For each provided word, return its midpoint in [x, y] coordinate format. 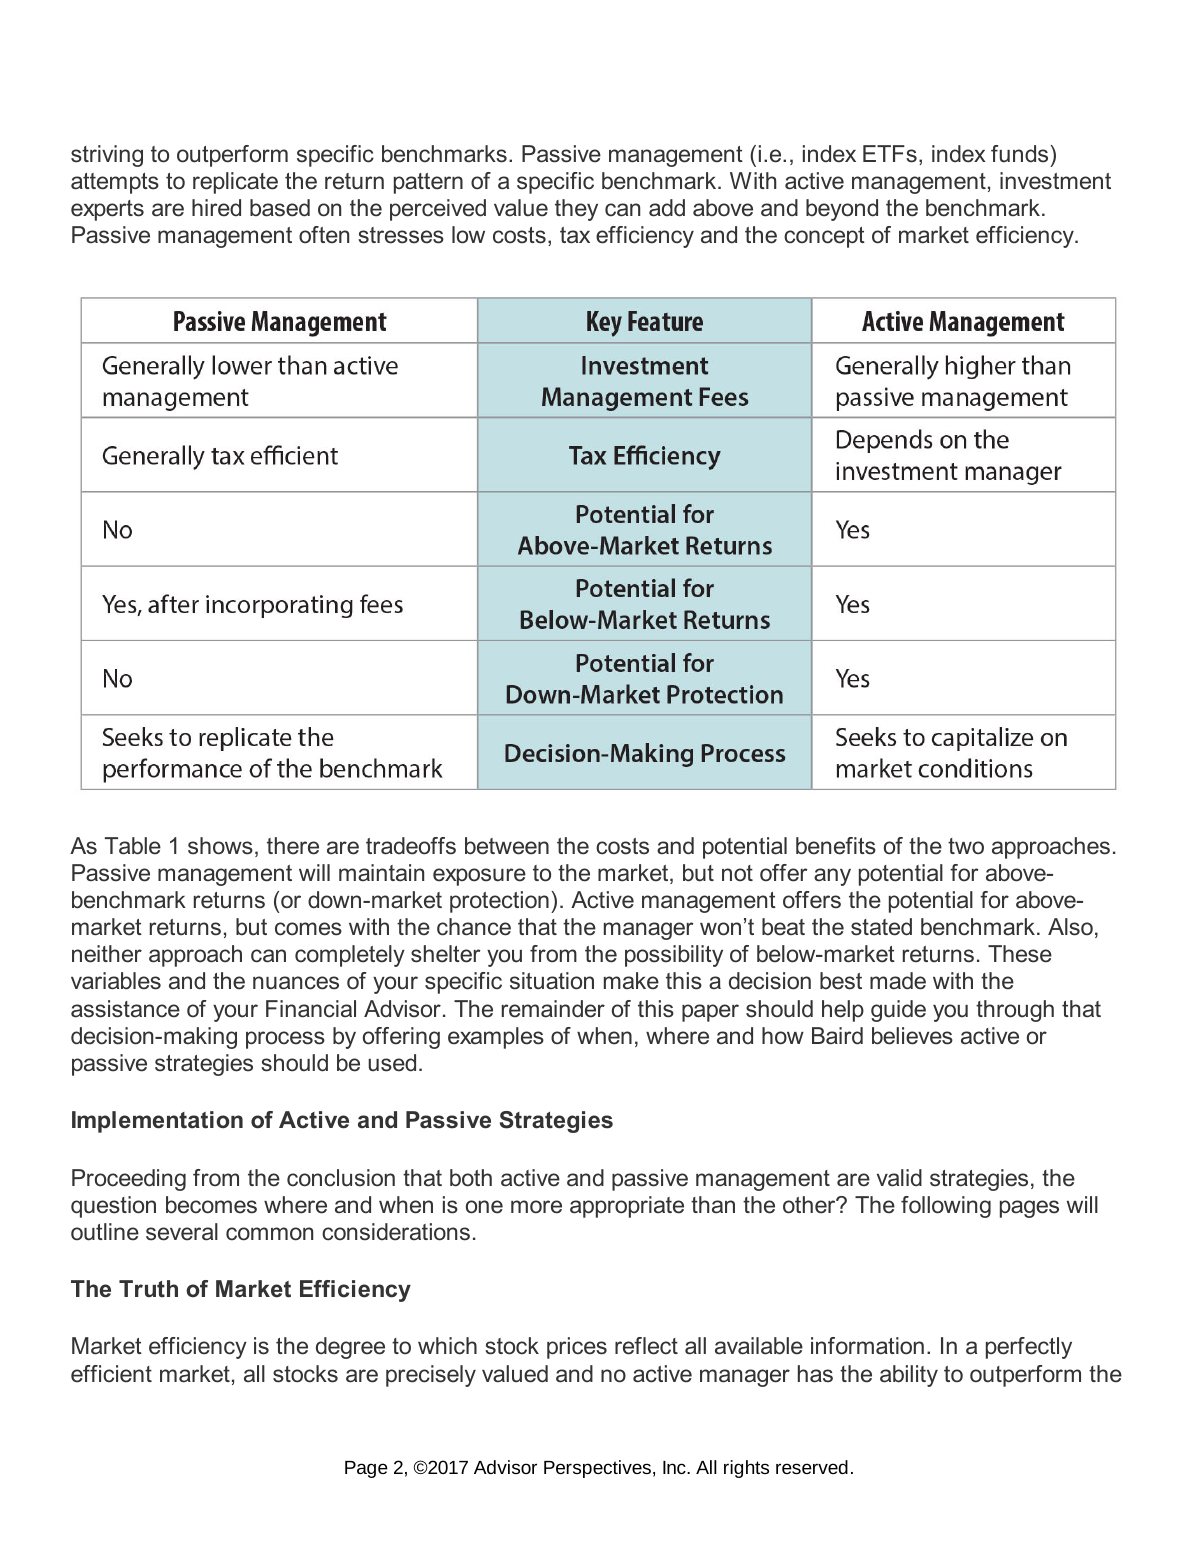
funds [1019, 154]
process [285, 1040]
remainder [553, 1009]
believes [912, 1036]
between [507, 846]
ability [909, 1376]
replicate [235, 183]
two [966, 846]
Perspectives [597, 1469]
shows [220, 846]
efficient [111, 1374]
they [576, 210]
